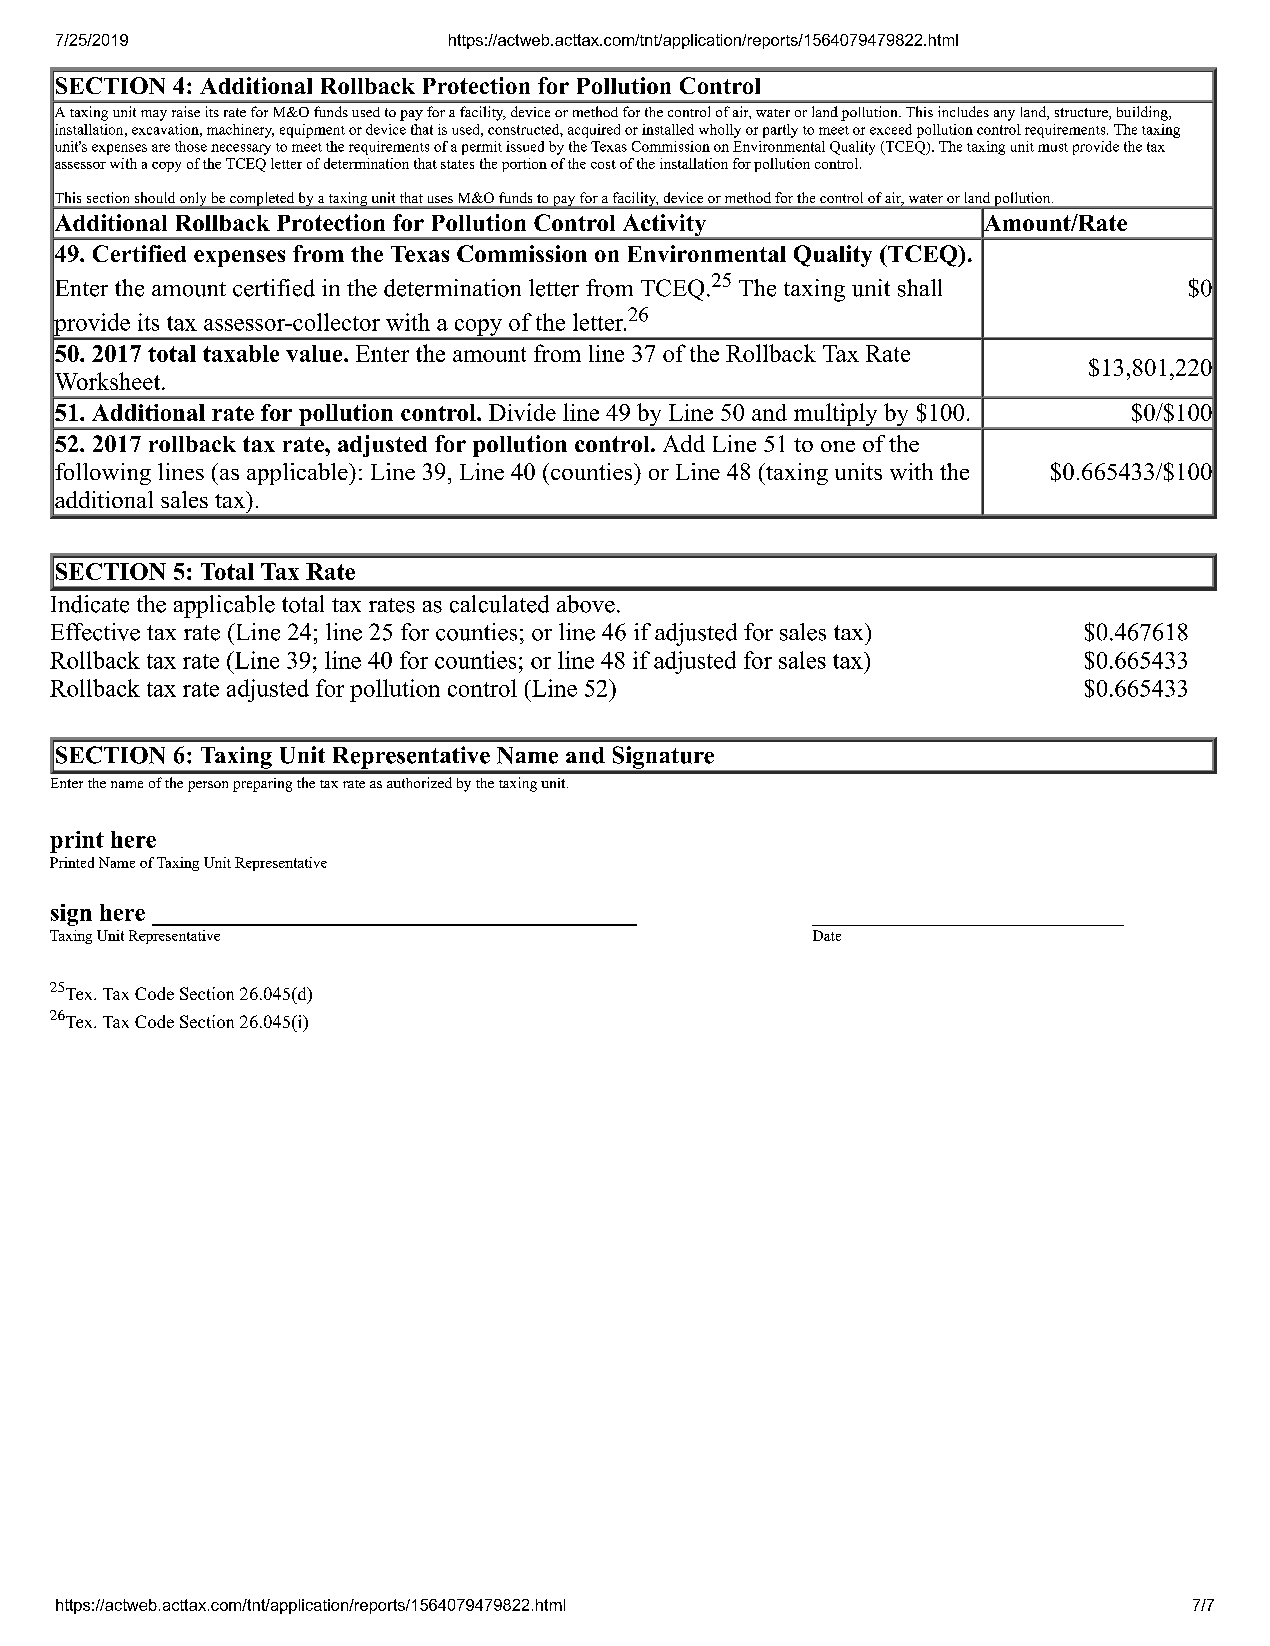 This page has width=1270, height=1646. I want to click on Divide, so click(522, 412).
